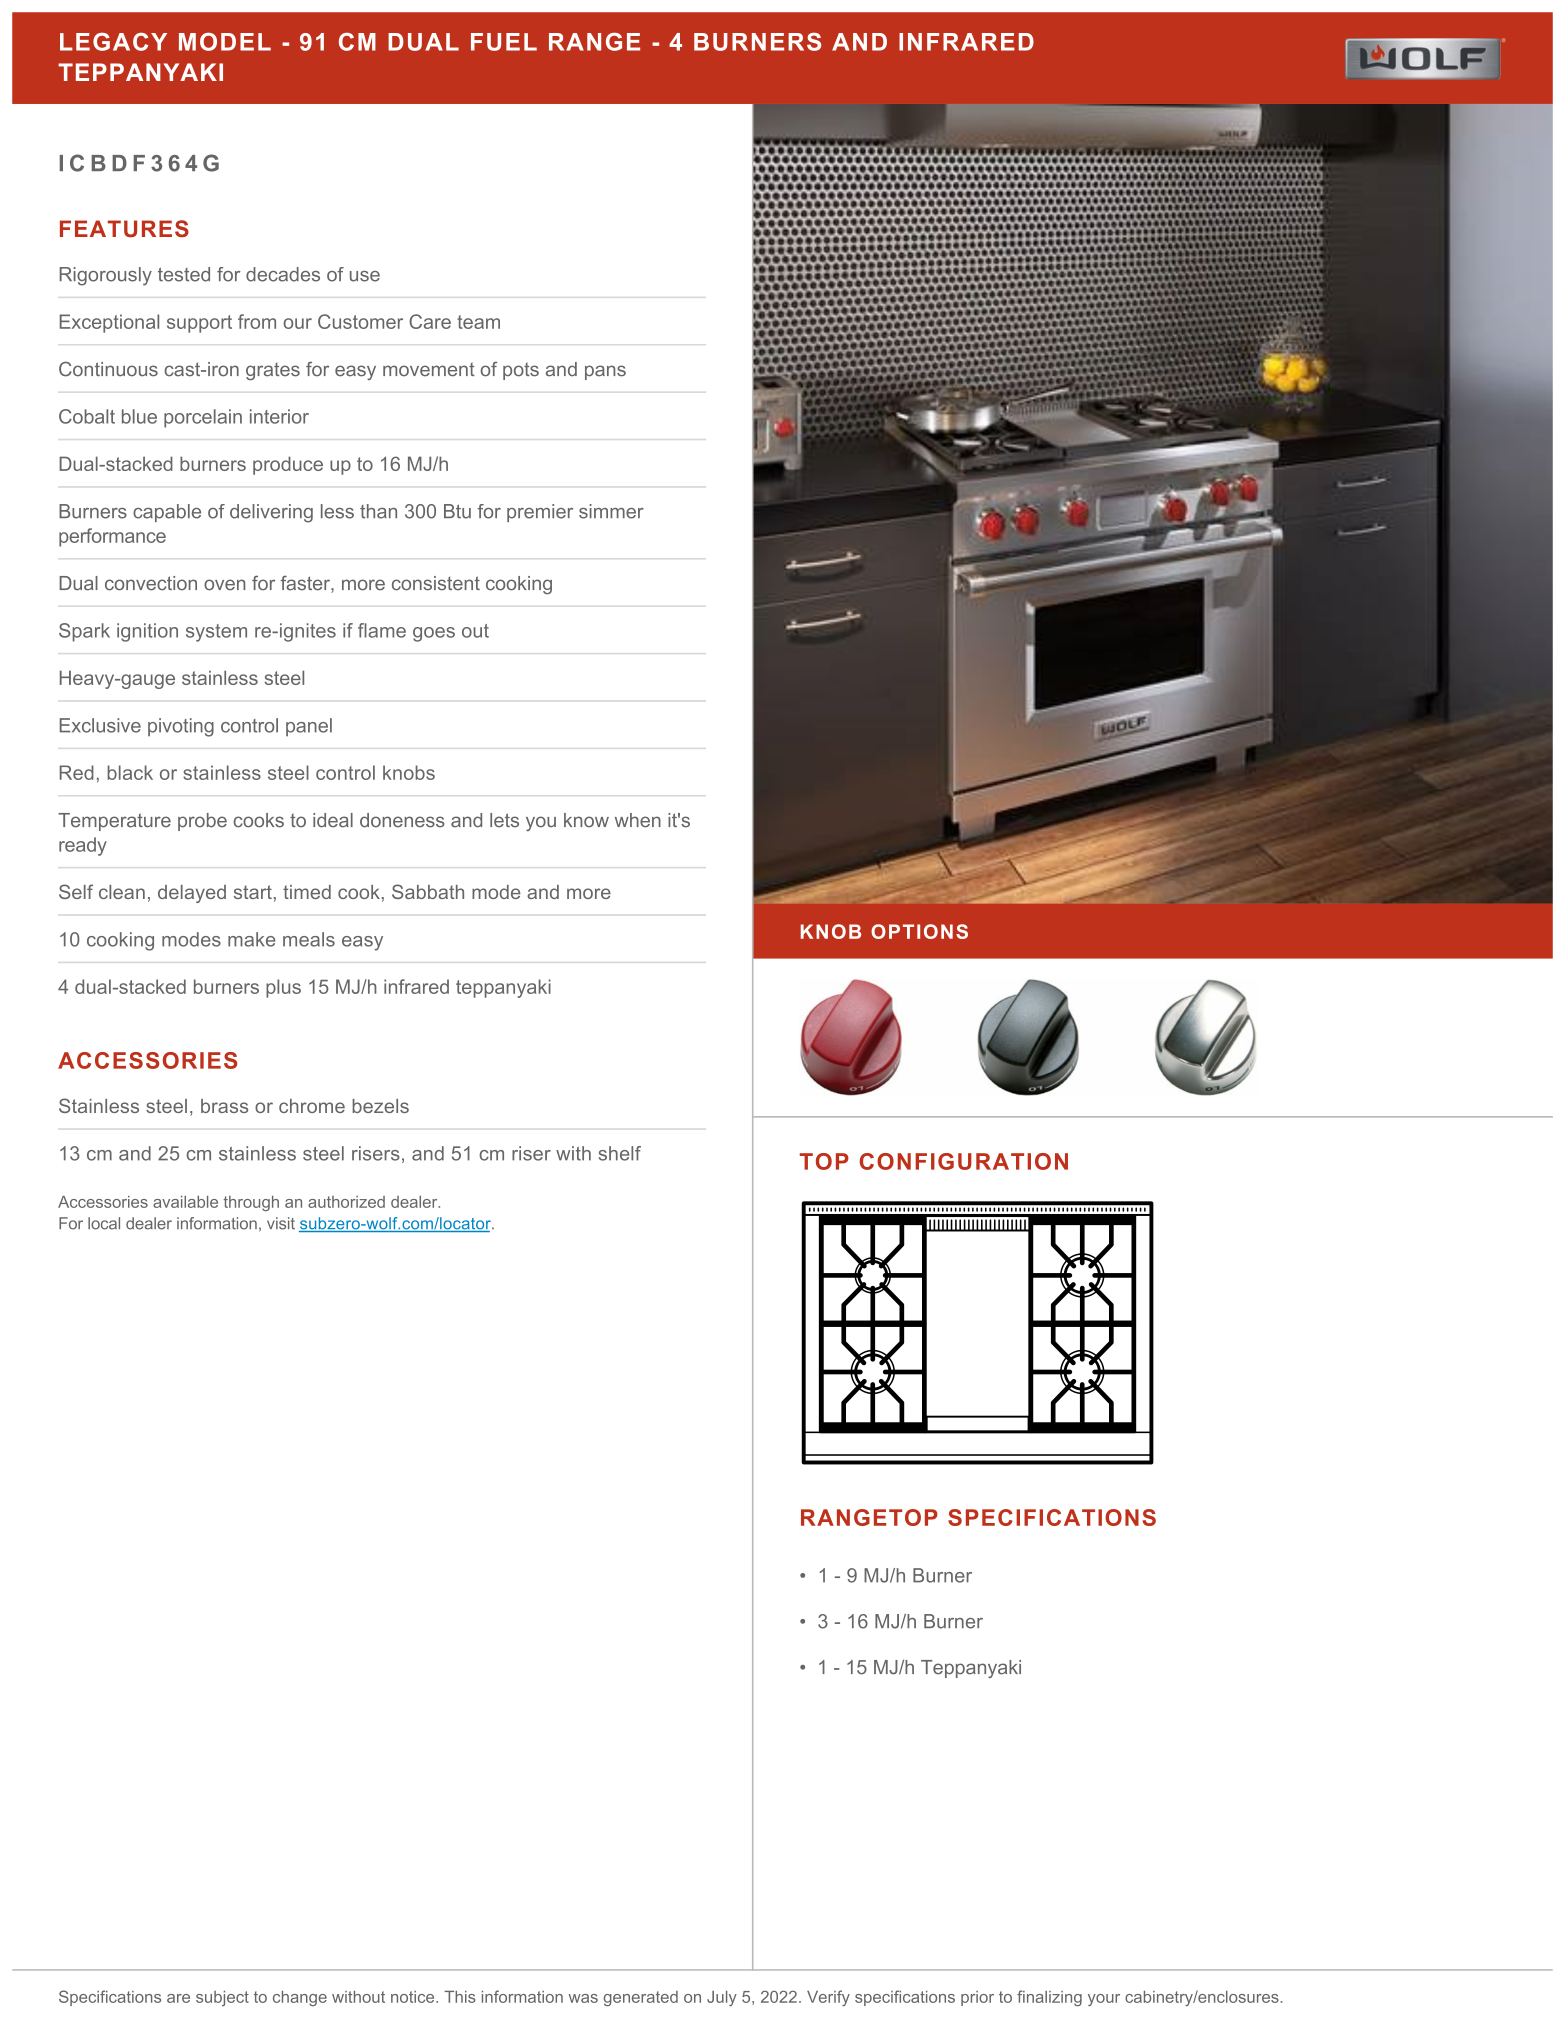 Image resolution: width=1565 pixels, height=2026 pixels. I want to click on LEGACY, so click(113, 42).
